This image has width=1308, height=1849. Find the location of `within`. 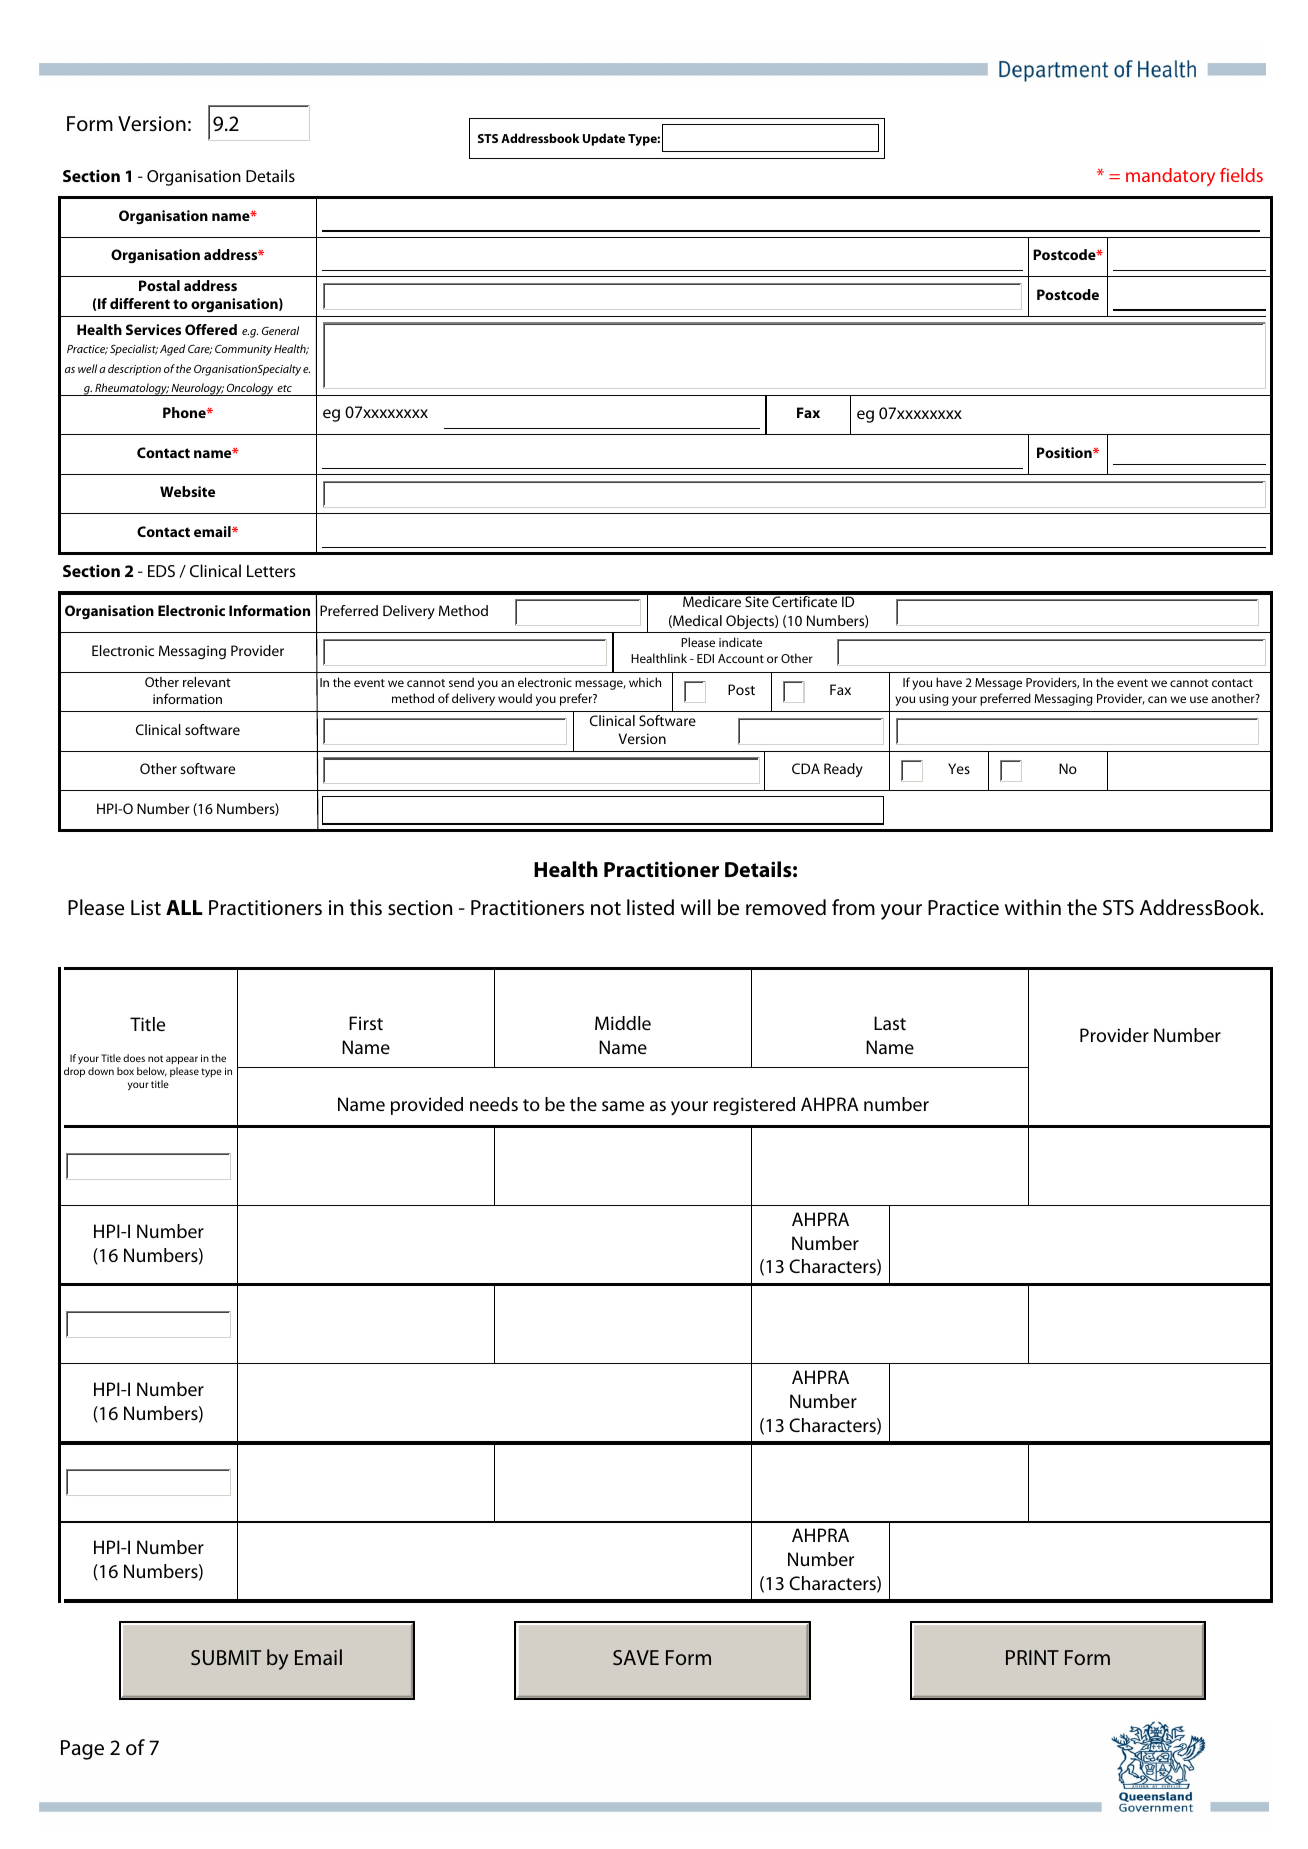

within is located at coordinates (1033, 907).
